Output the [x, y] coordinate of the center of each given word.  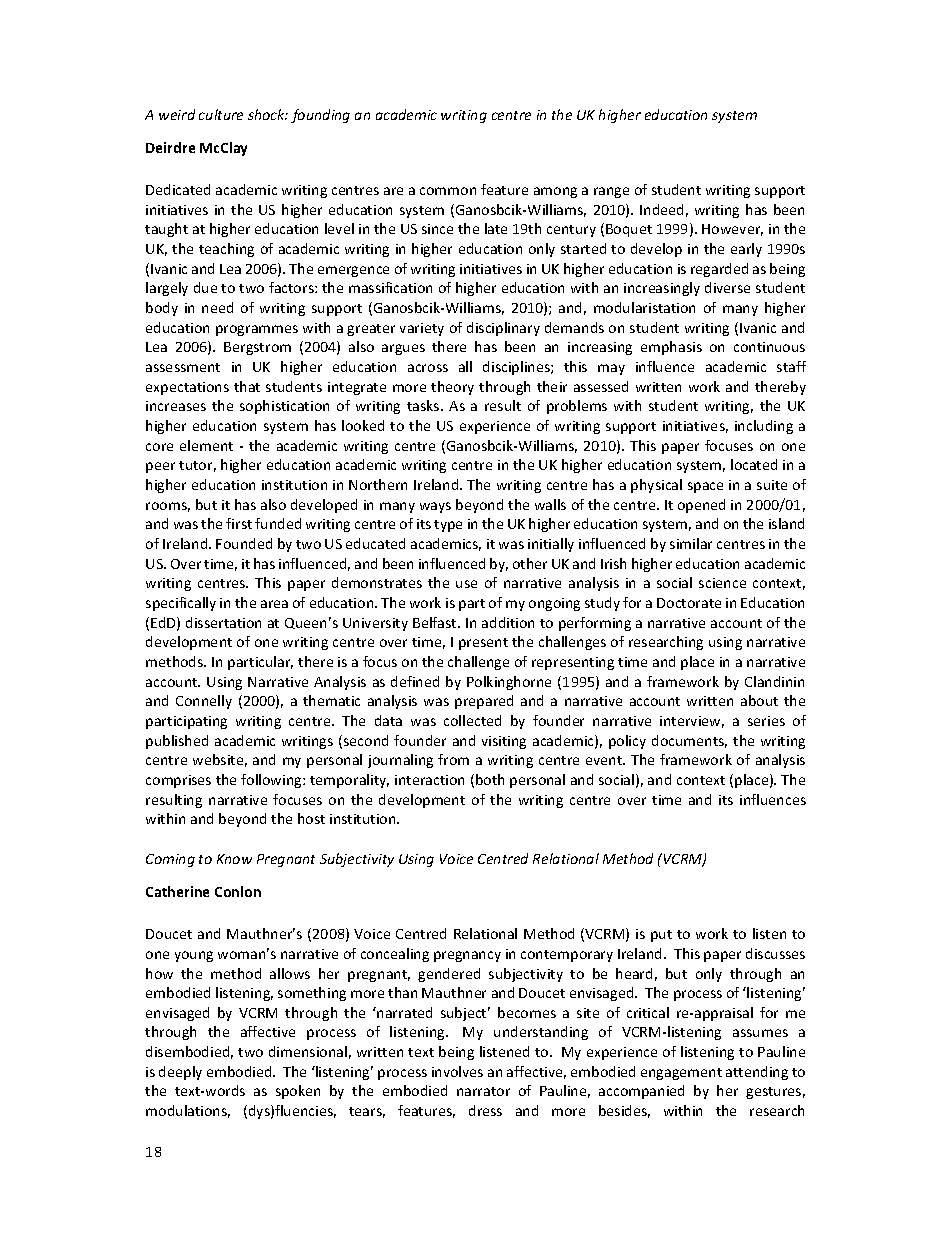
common [448, 191]
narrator [483, 1091]
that [247, 386]
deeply [180, 1073]
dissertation [223, 622]
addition [508, 622]
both [490, 779]
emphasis [671, 348]
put [661, 936]
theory [452, 388]
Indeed [661, 209]
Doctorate [689, 603]
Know [234, 859]
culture [221, 114]
